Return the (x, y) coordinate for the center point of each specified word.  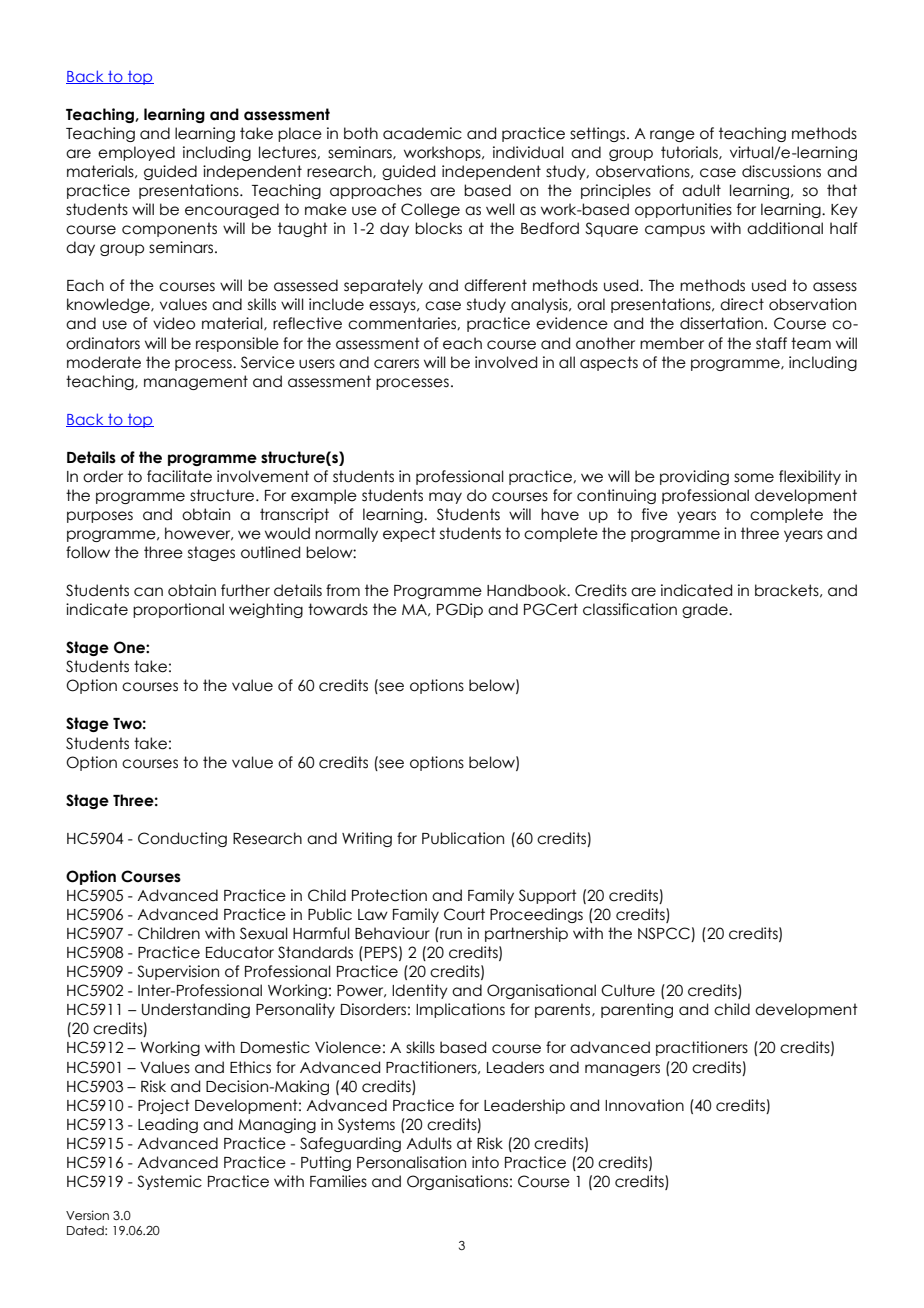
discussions (781, 171)
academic (422, 133)
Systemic (169, 1182)
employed (136, 153)
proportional (178, 610)
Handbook (528, 590)
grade (706, 610)
